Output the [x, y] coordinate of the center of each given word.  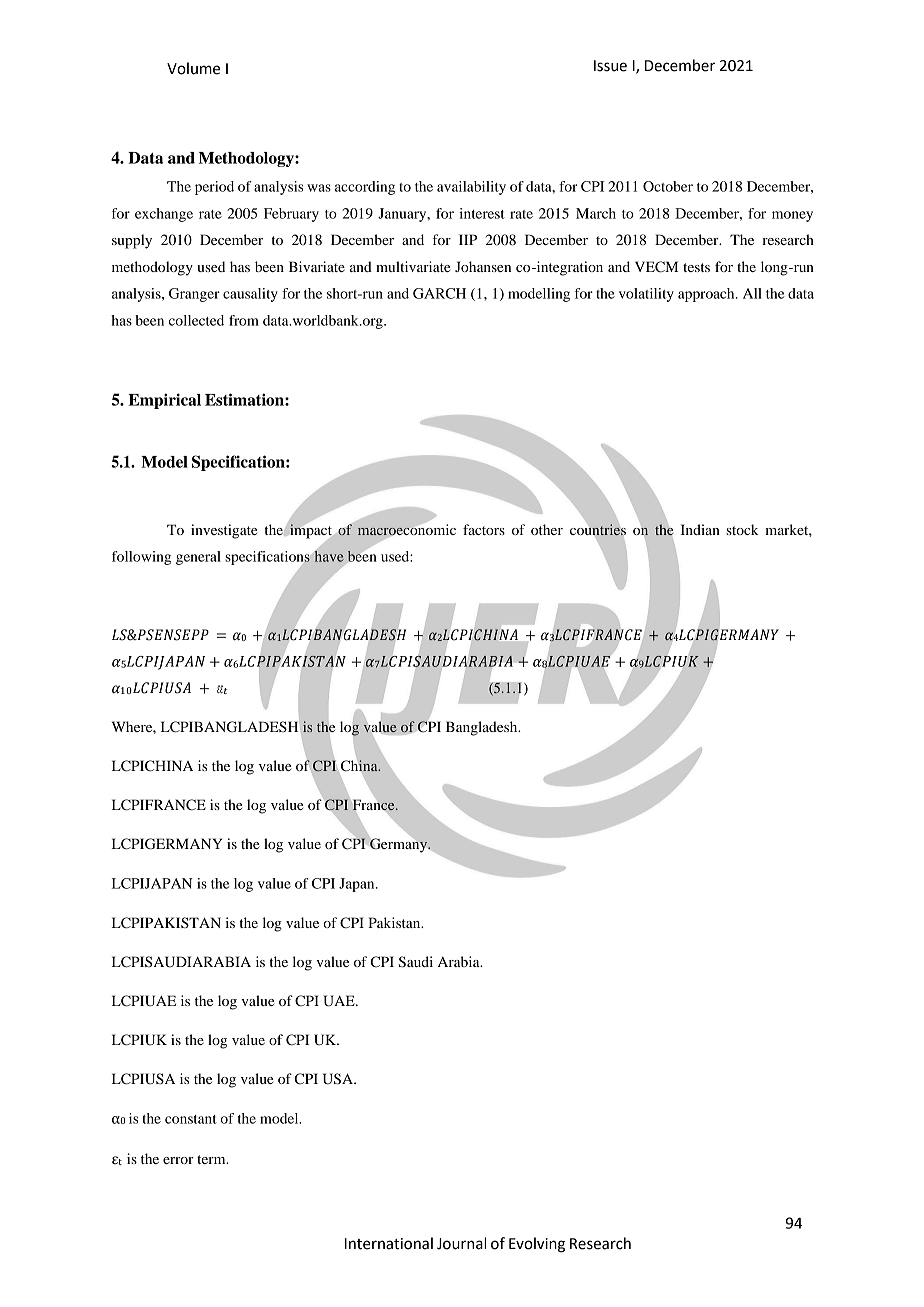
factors [484, 529]
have [328, 555]
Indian [700, 529]
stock [742, 529]
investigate [224, 531]
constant [191, 1119]
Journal [461, 1243]
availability [471, 188]
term [212, 1159]
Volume [193, 68]
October [668, 186]
